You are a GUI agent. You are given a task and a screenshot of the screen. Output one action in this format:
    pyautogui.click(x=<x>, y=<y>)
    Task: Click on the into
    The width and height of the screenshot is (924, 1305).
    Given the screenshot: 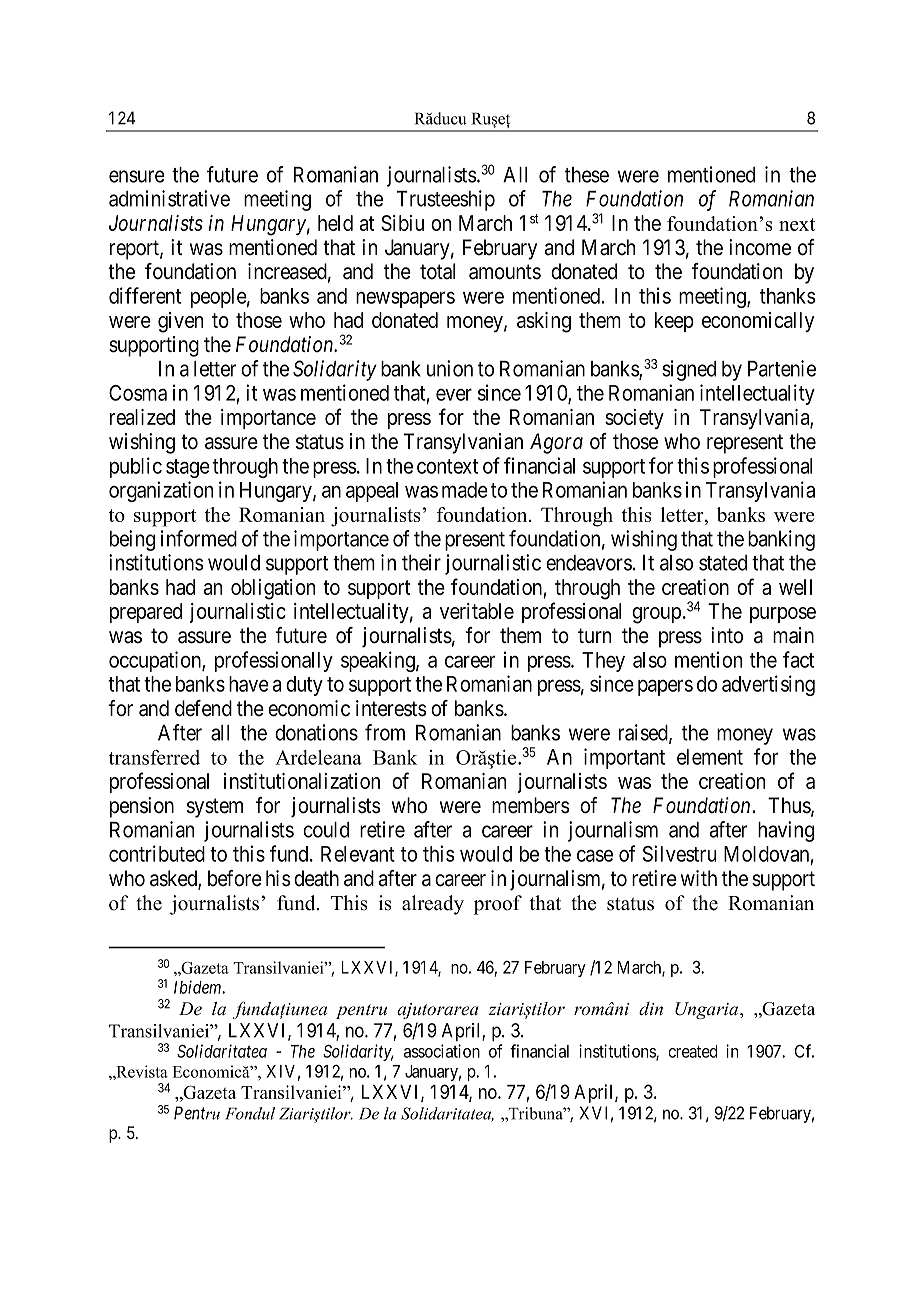 What is the action you would take?
    pyautogui.click(x=727, y=635)
